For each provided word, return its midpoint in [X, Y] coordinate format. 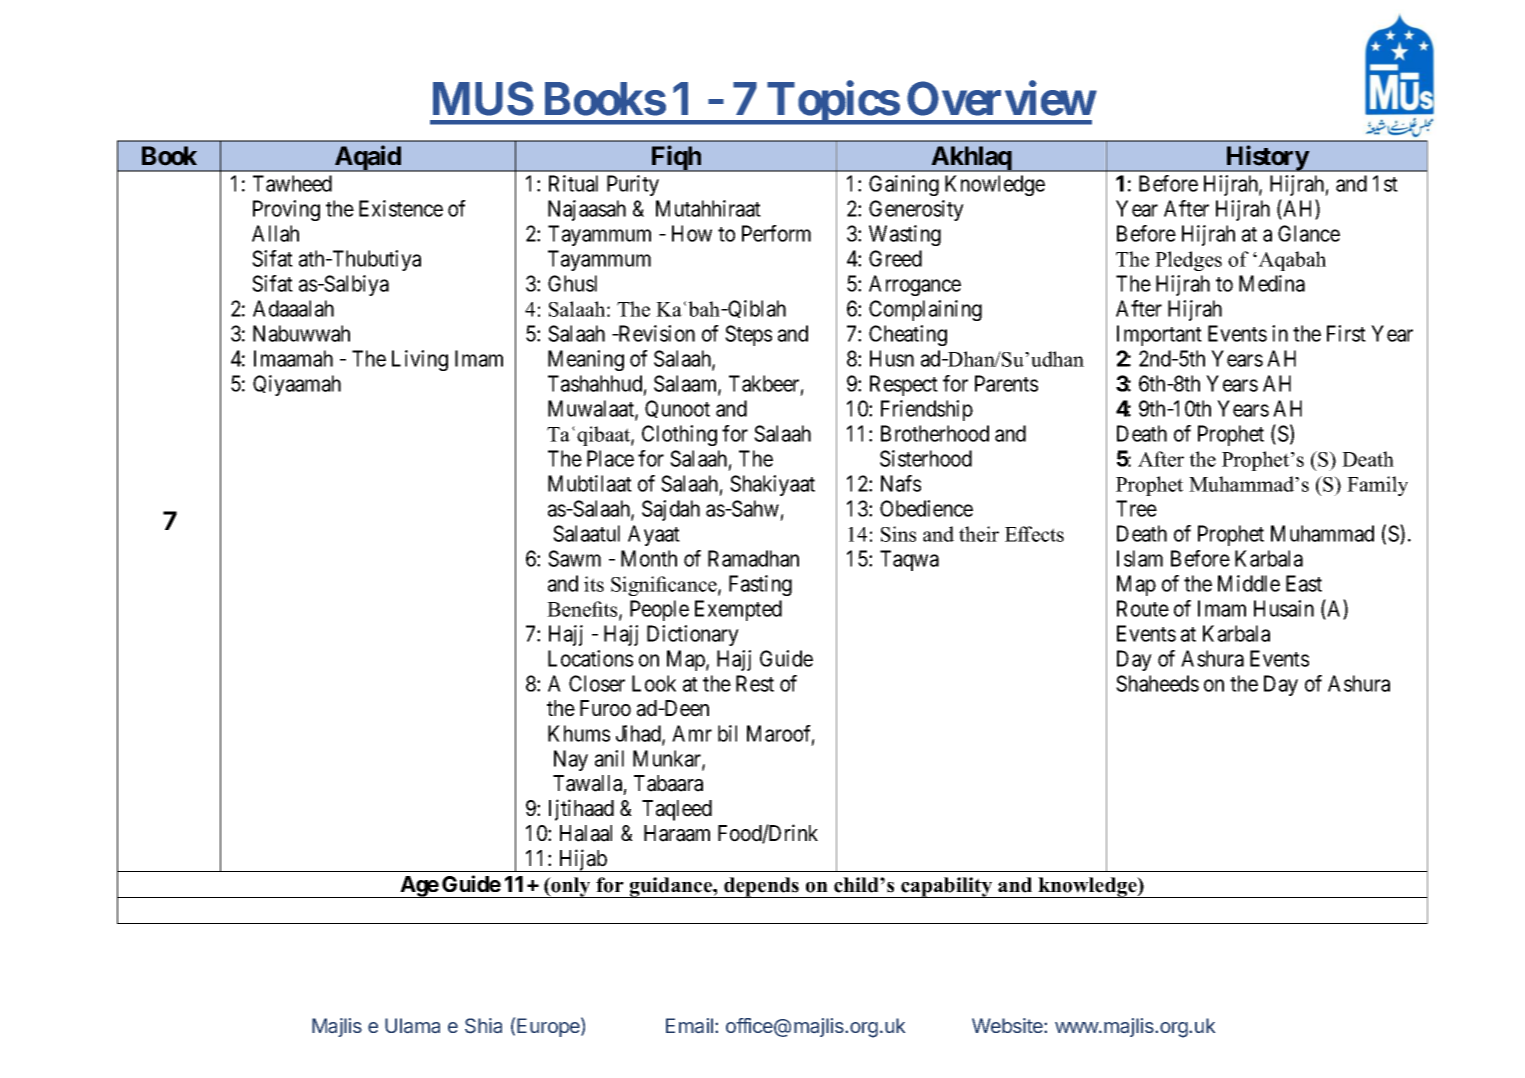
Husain [1284, 608]
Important [1159, 335]
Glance [1309, 233]
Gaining [904, 185]
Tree [1136, 508]
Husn [892, 358]
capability [947, 887]
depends [761, 887]
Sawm [574, 558]
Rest [755, 683]
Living [420, 360]
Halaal [586, 833]
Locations [590, 658]
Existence [401, 208]
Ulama [412, 1026]
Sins [898, 534]
